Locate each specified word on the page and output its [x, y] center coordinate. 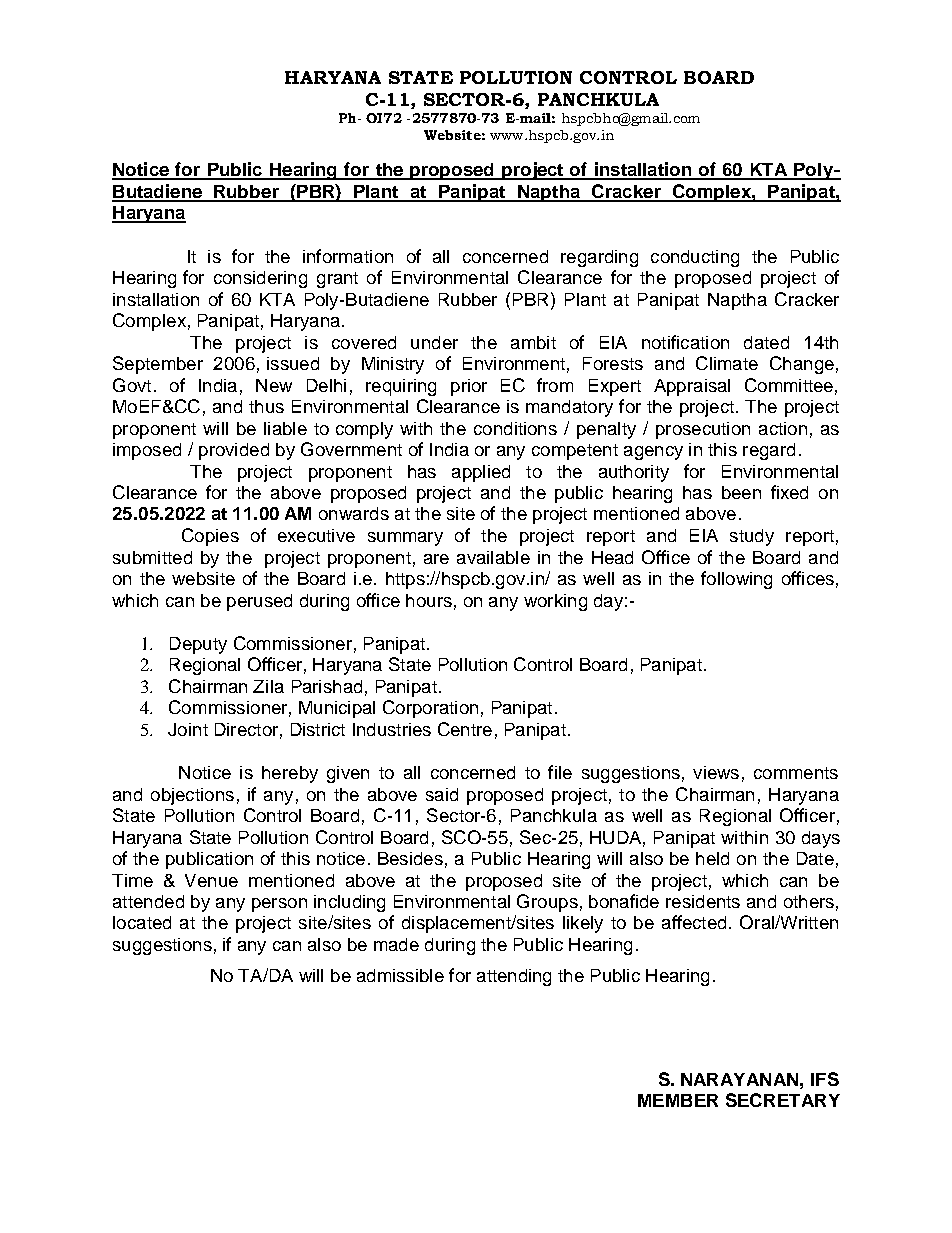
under [434, 342]
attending [514, 977]
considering [260, 279]
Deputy [198, 645]
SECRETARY [783, 1100]
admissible [400, 975]
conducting [695, 258]
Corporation [430, 709]
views [716, 772]
